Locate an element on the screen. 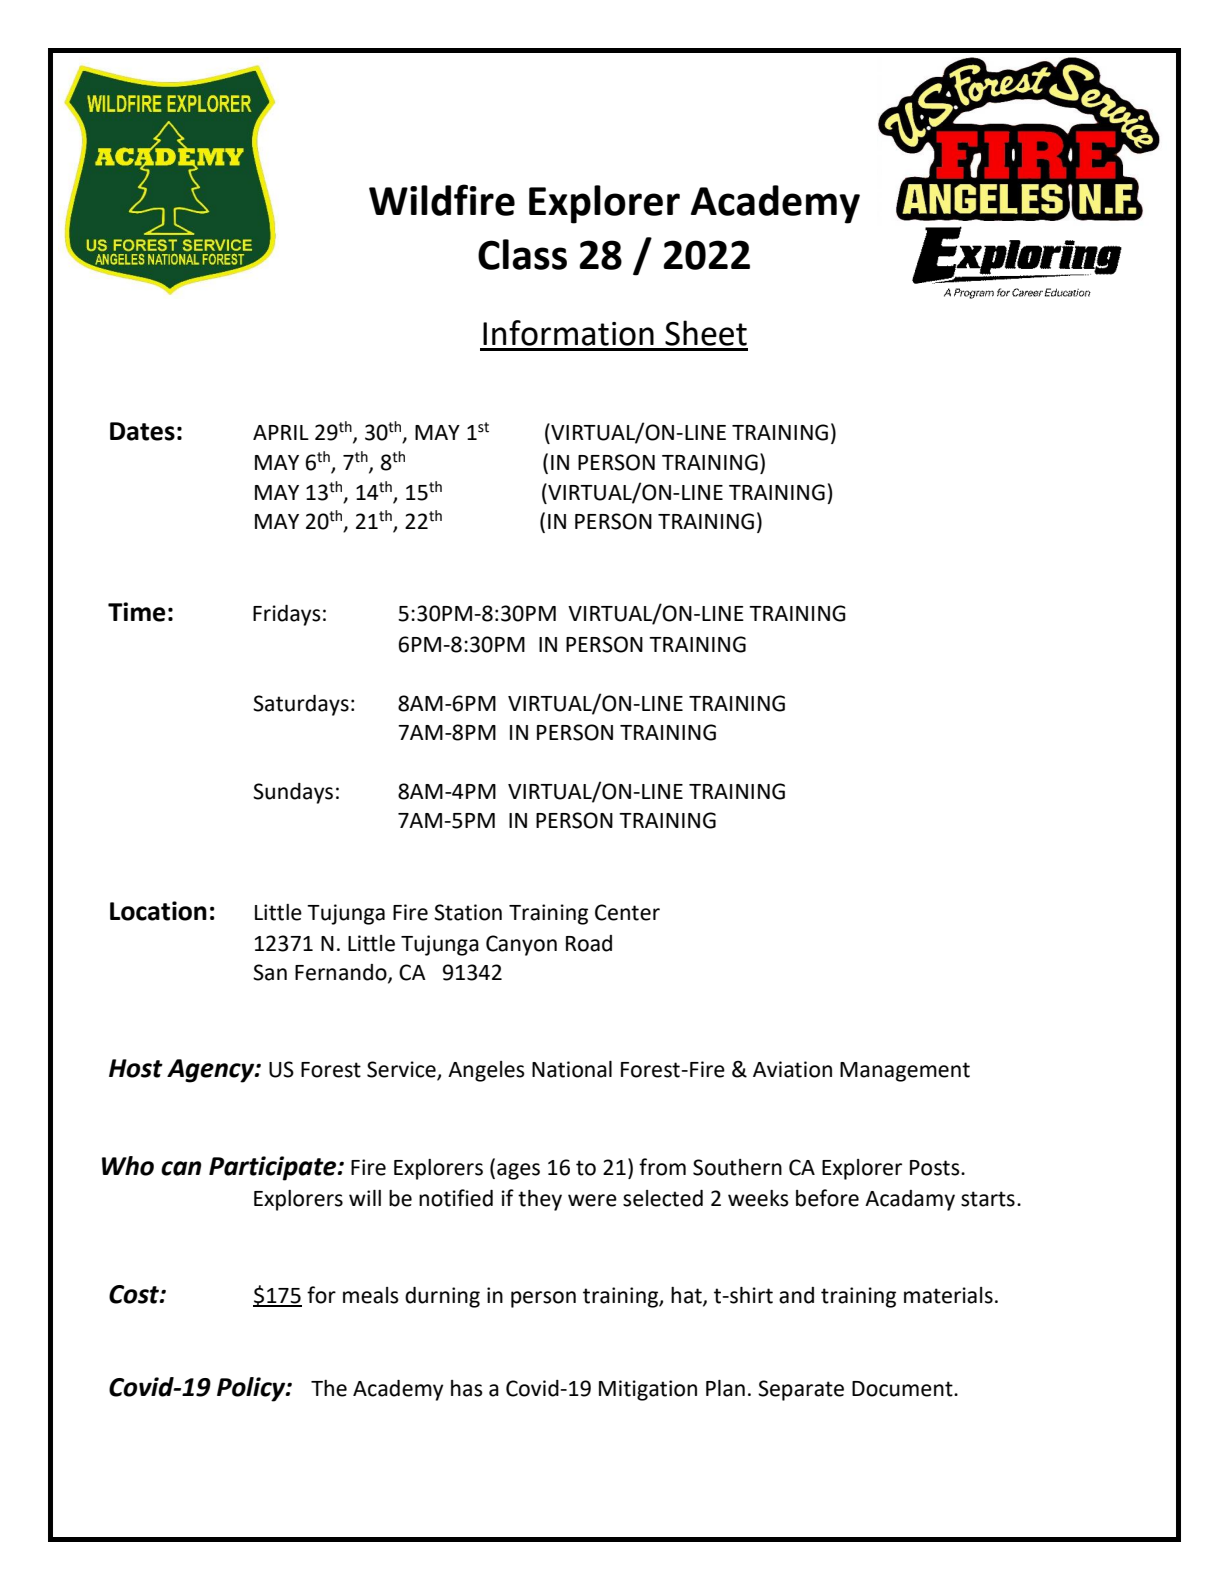 The width and height of the screenshot is (1229, 1590). Class is located at coordinates (522, 254).
